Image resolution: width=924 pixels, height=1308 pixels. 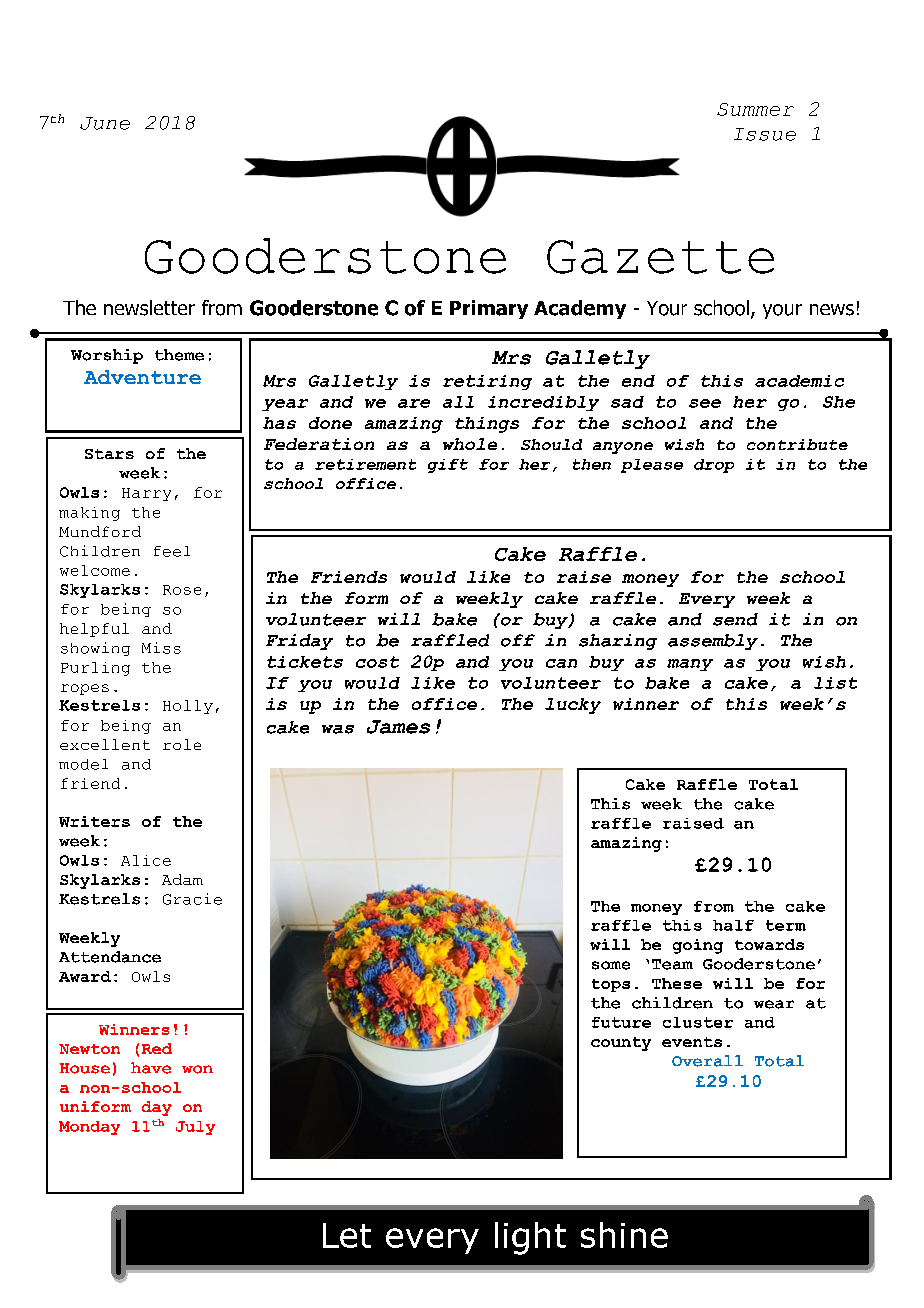 I want to click on Miss, so click(x=161, y=648).
